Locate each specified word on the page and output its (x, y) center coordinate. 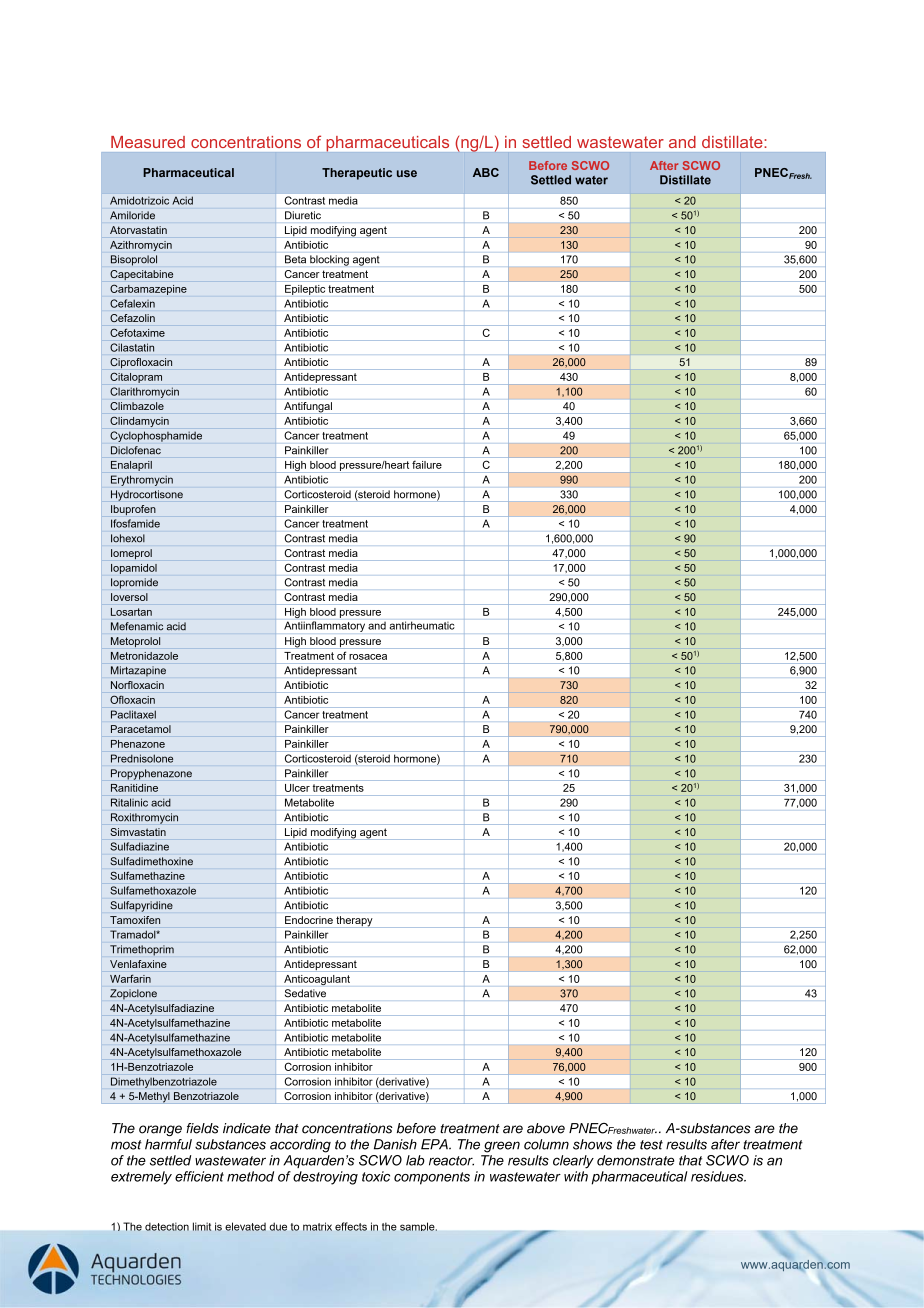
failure (427, 465)
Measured (148, 142)
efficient (199, 1176)
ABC (486, 172)
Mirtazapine (138, 671)
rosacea (368, 657)
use (407, 173)
